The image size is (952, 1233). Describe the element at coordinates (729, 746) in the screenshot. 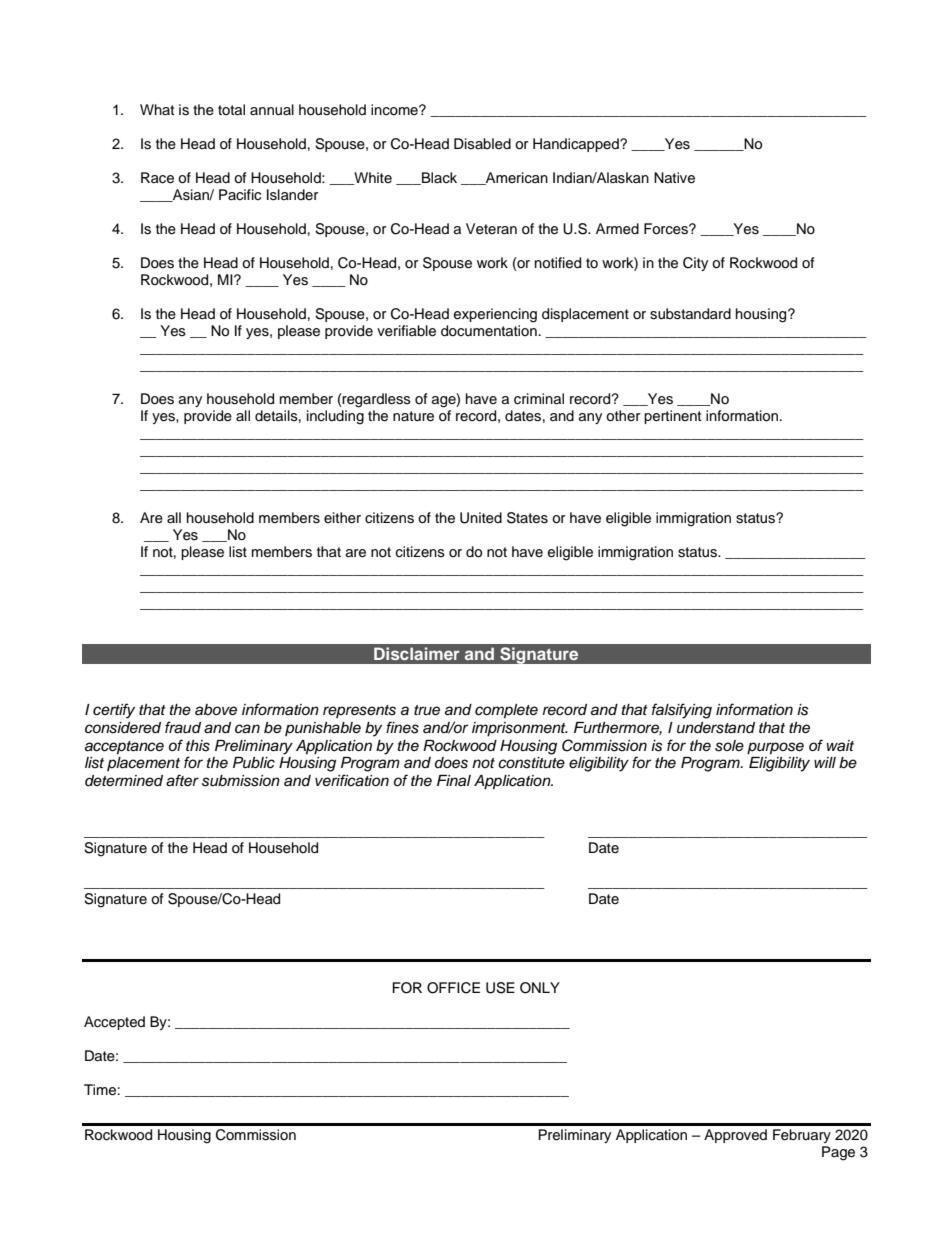

I see `sole` at that location.
